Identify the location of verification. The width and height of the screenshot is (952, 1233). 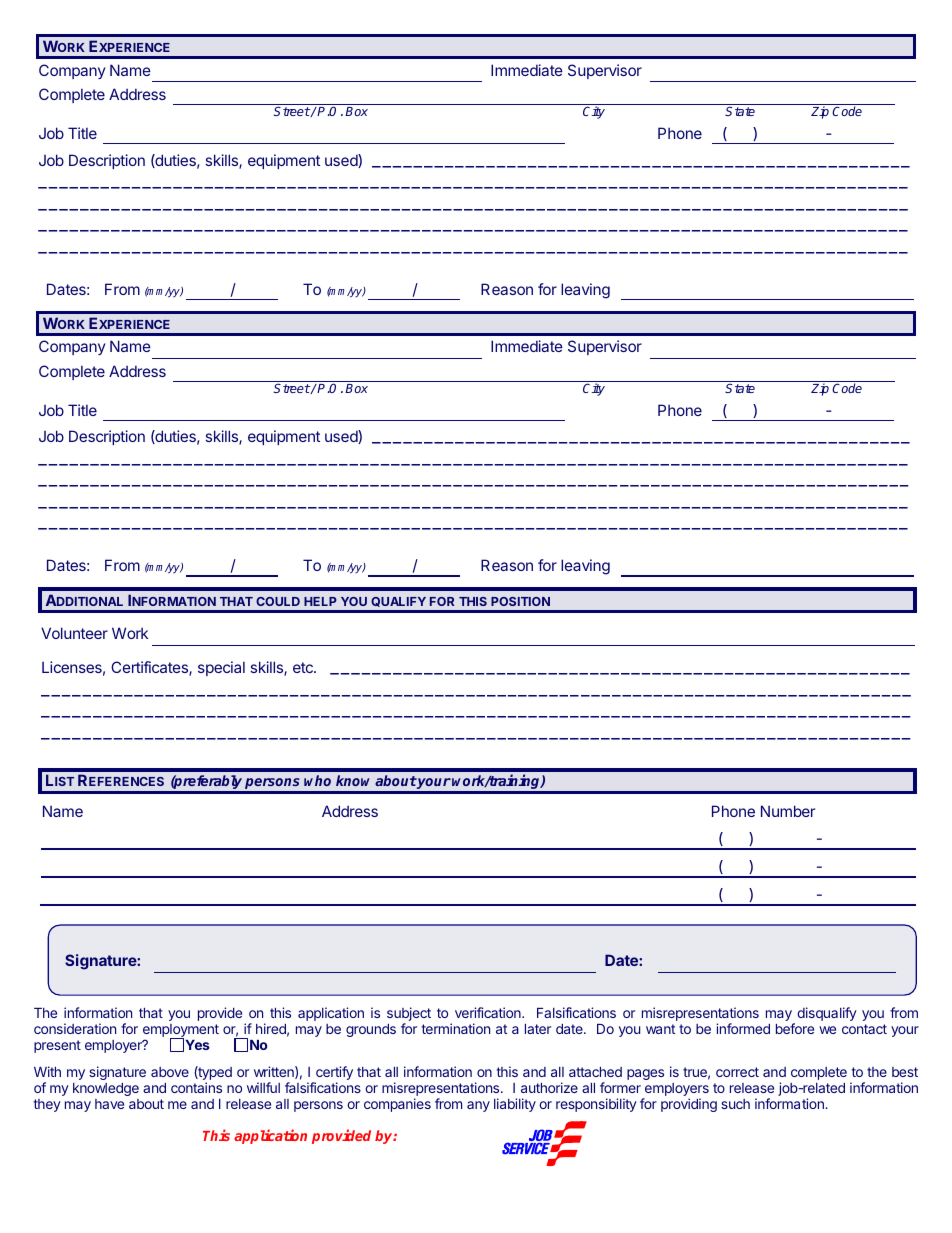
(489, 1012).
